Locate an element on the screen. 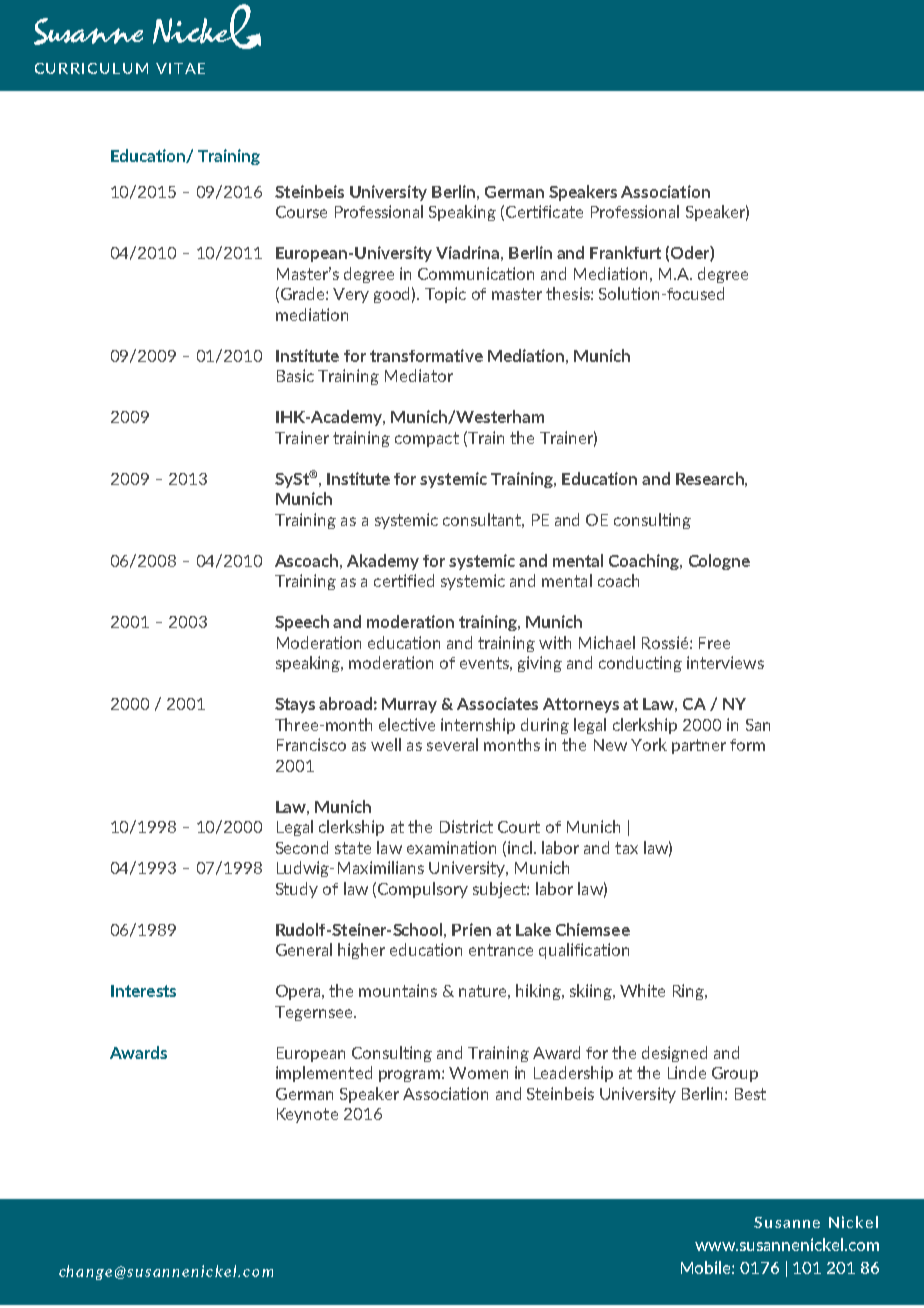 The image size is (924, 1308). Linde is located at coordinates (687, 1072).
